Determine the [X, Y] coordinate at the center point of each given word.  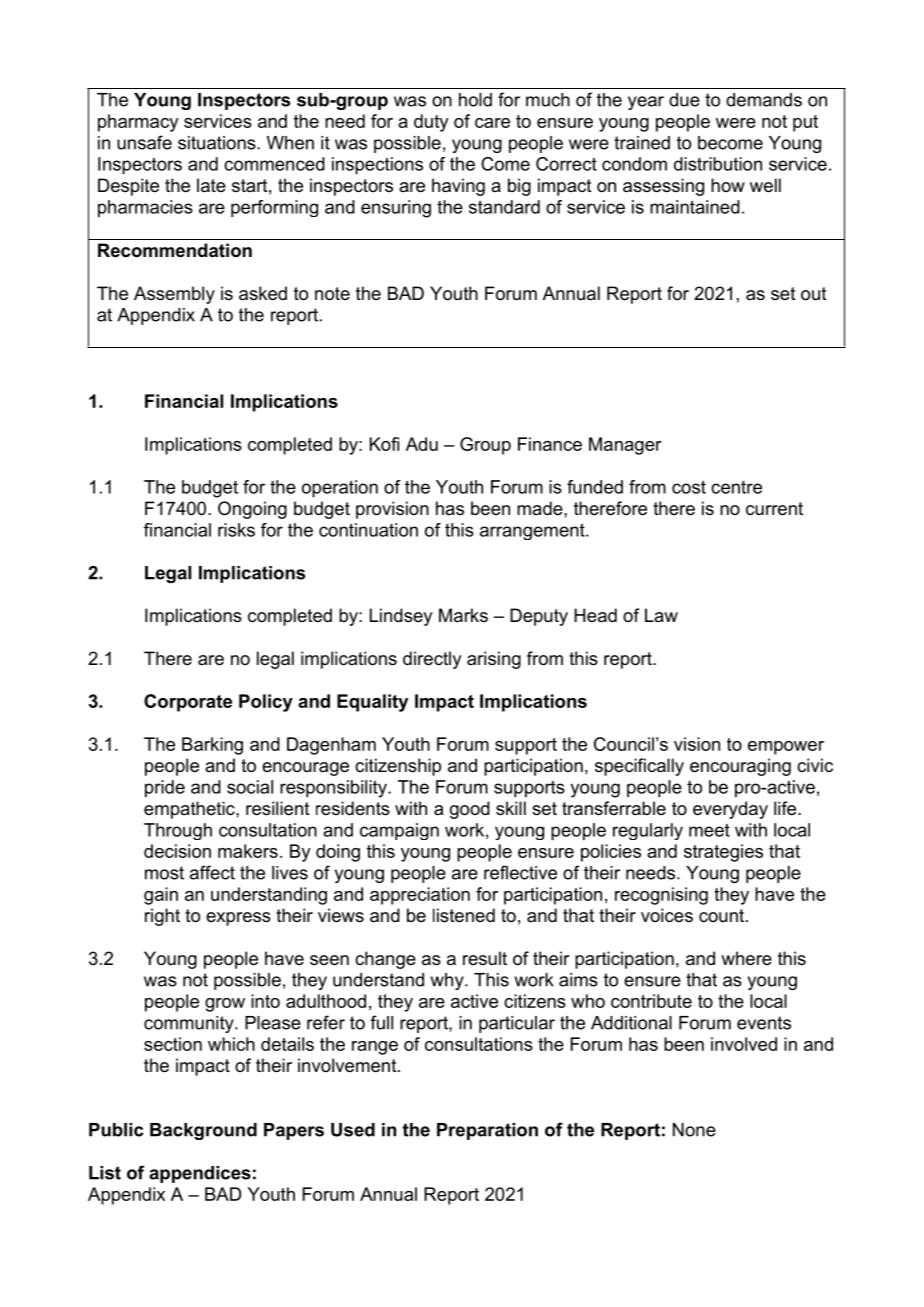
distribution [718, 164]
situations [218, 143]
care [492, 123]
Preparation [487, 1131]
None [694, 1130]
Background [203, 1131]
